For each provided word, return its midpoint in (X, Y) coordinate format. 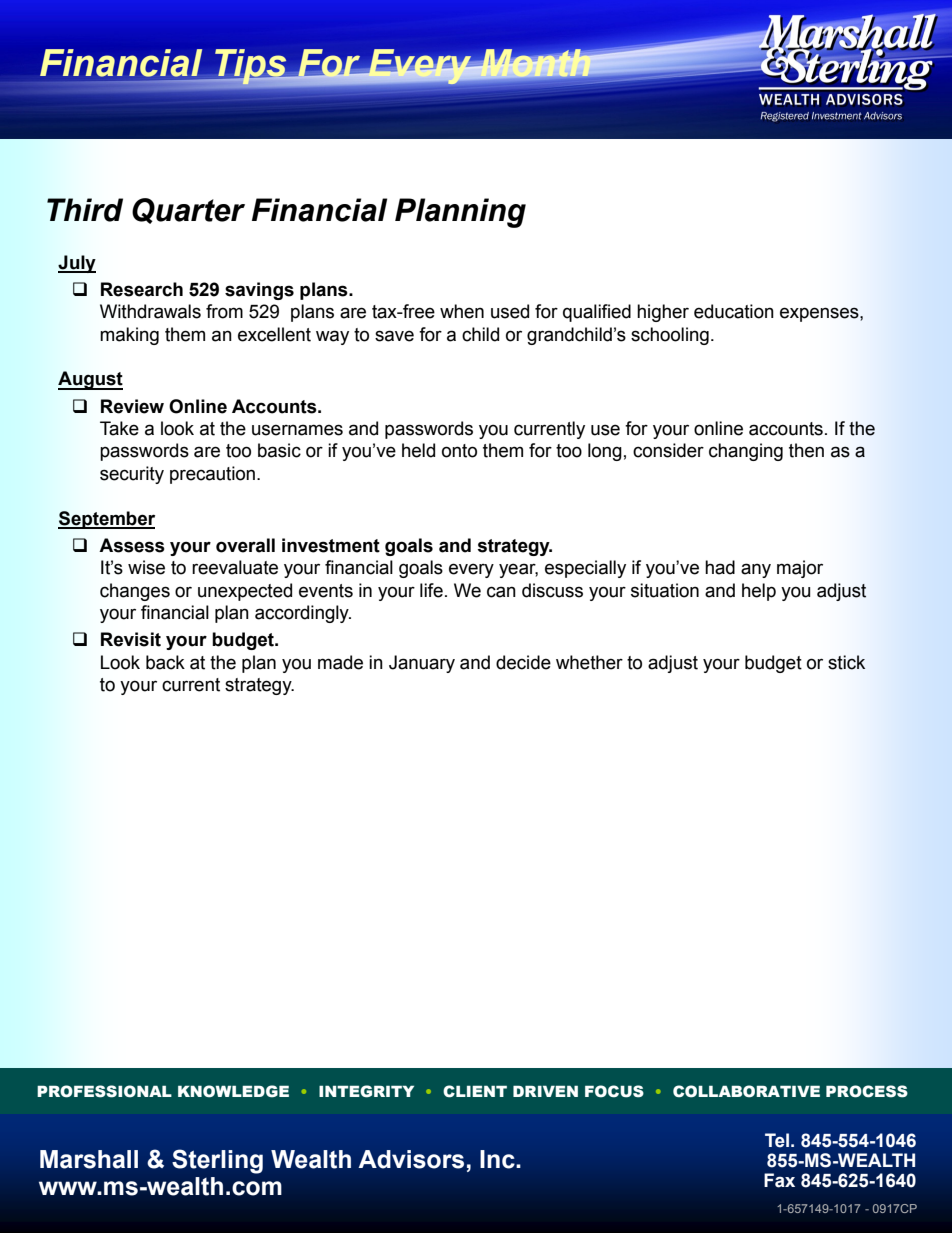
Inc (498, 1159)
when (462, 311)
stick (846, 662)
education (734, 311)
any (756, 570)
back (165, 662)
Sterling (217, 1161)
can (501, 592)
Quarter (188, 211)
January (422, 664)
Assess (132, 545)
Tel (777, 1140)
